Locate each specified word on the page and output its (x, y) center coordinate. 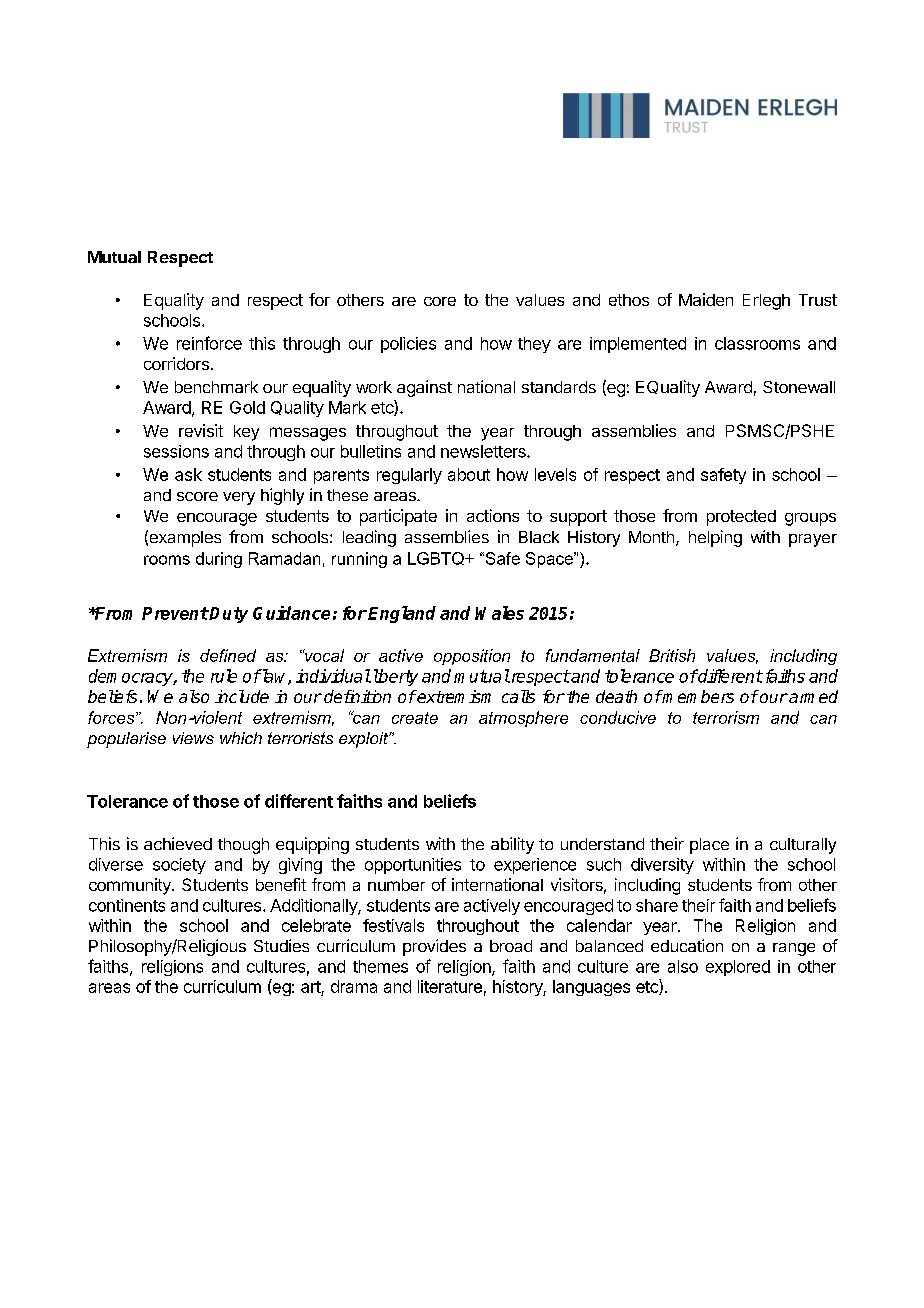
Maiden (706, 299)
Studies (281, 945)
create (415, 718)
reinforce (209, 343)
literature (450, 986)
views (193, 738)
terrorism (726, 717)
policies (408, 345)
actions (493, 515)
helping (715, 538)
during (219, 560)
